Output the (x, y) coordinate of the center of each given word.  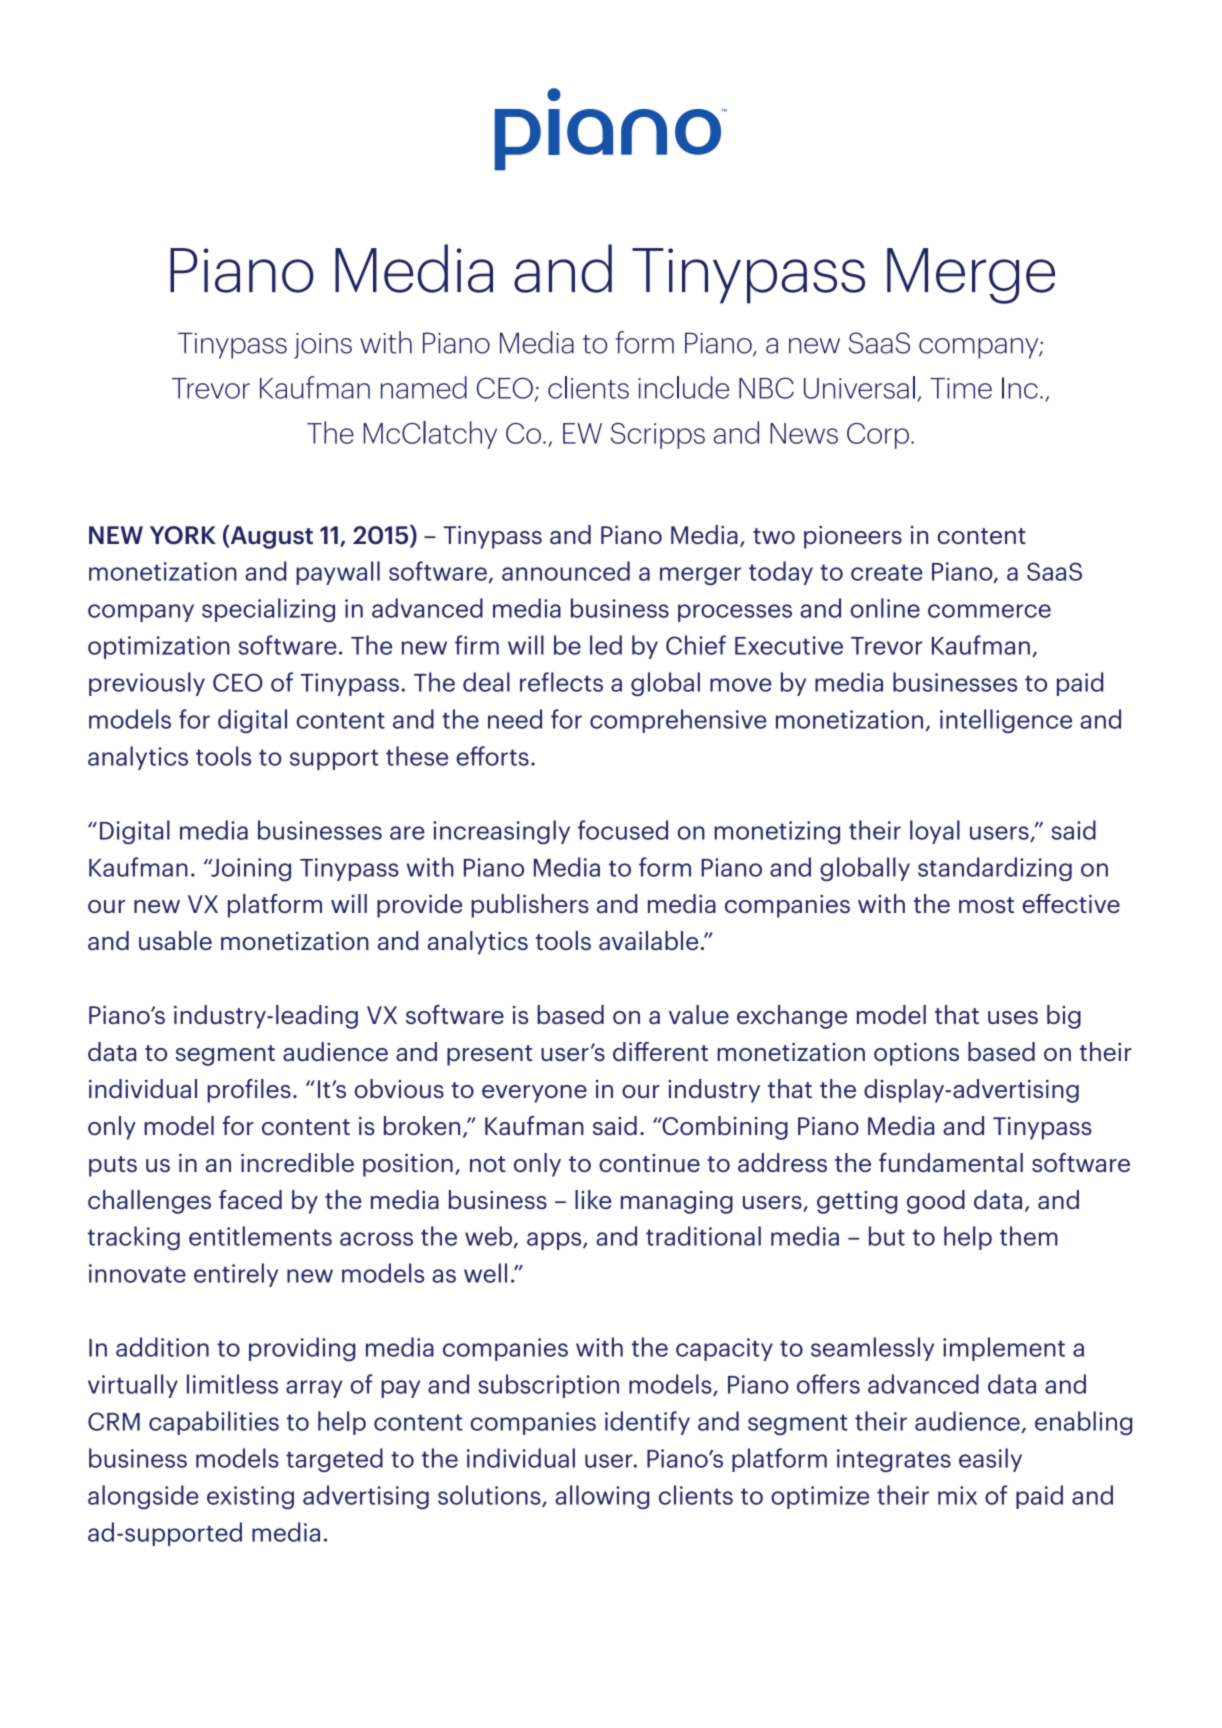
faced (250, 1199)
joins (323, 346)
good (936, 1202)
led (606, 645)
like (593, 1199)
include (683, 387)
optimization (159, 647)
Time (961, 388)
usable (175, 940)
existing (250, 1497)
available (648, 940)
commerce (989, 611)
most (986, 905)
